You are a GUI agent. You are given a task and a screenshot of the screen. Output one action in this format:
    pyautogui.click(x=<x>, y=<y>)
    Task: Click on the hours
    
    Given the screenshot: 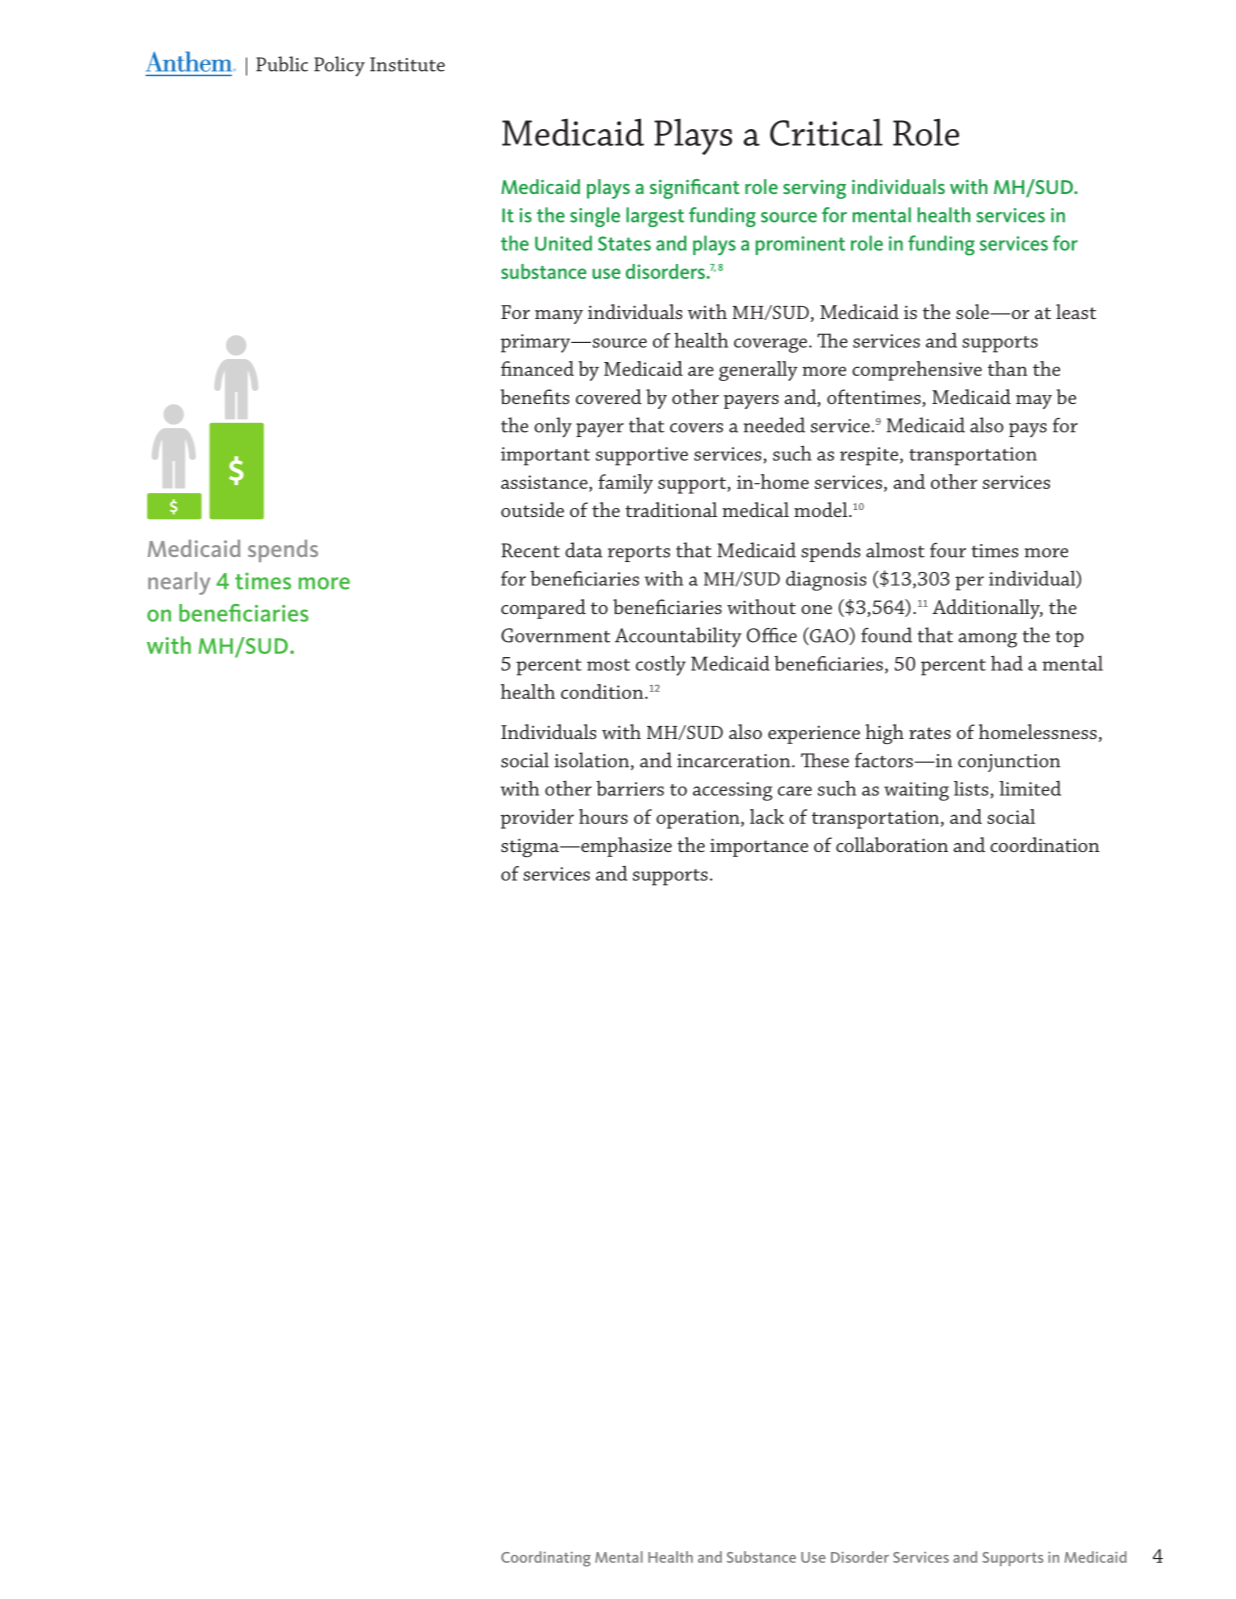 What is the action you would take?
    pyautogui.click(x=603, y=816)
